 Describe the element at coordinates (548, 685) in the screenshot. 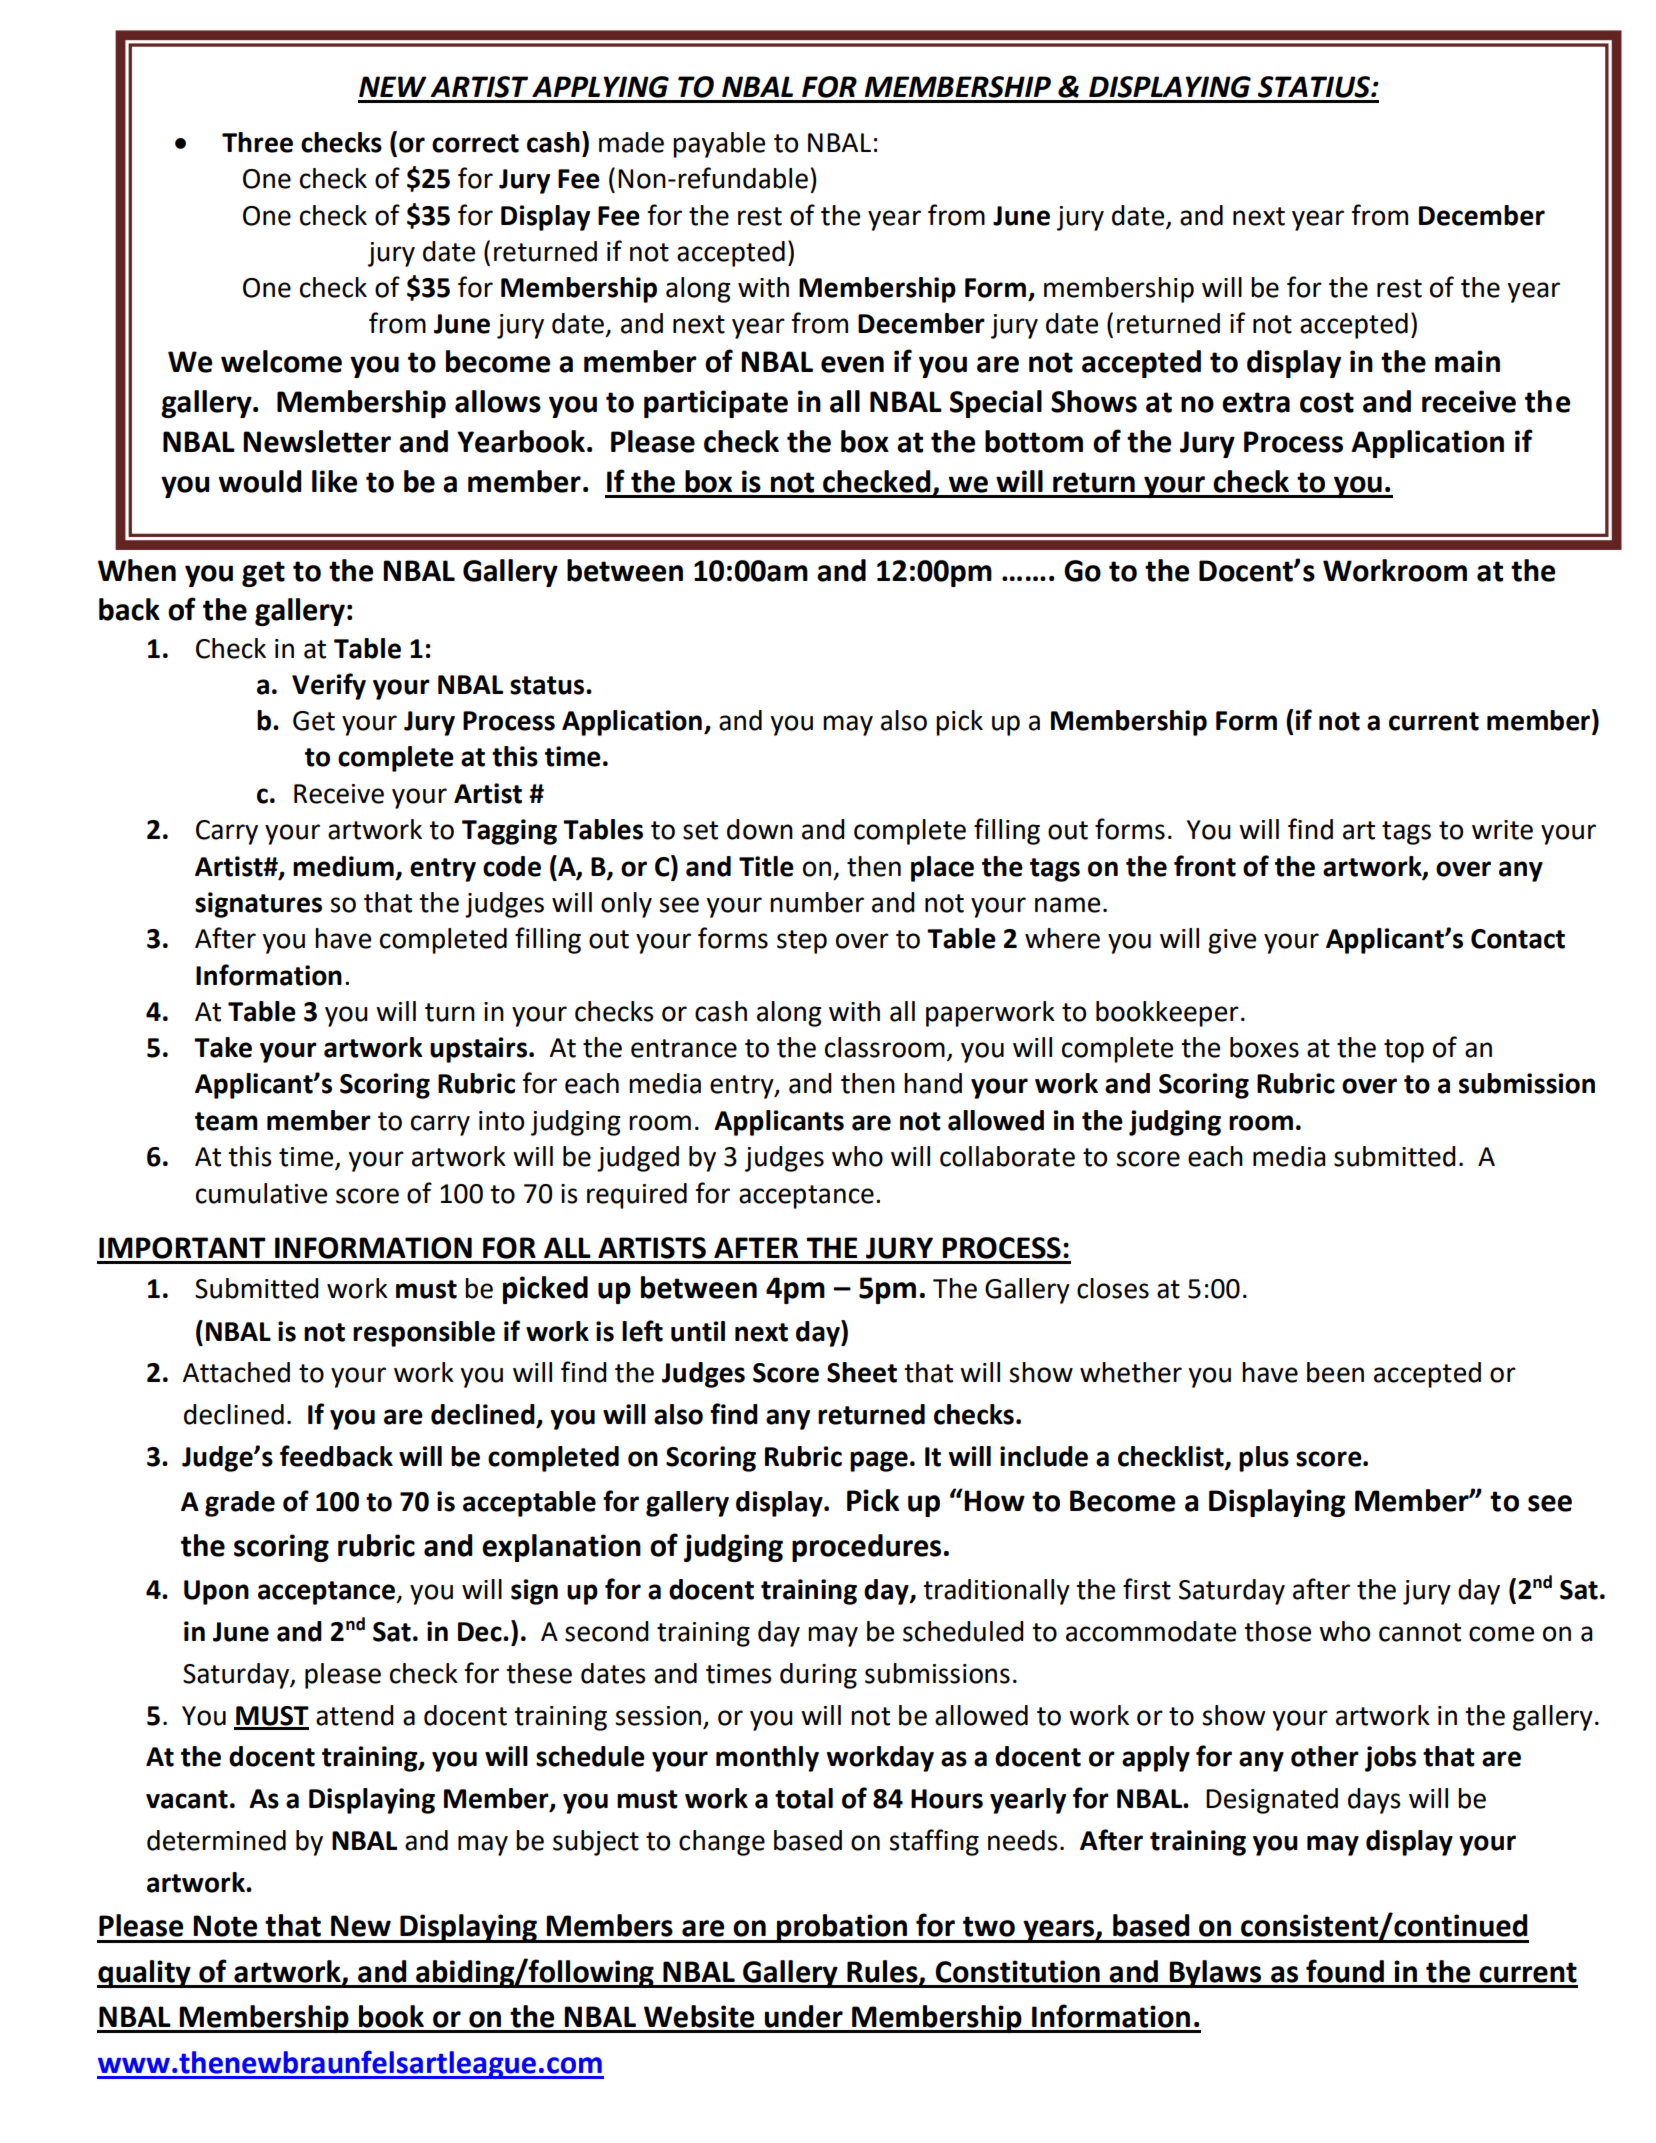

I see `status` at that location.
